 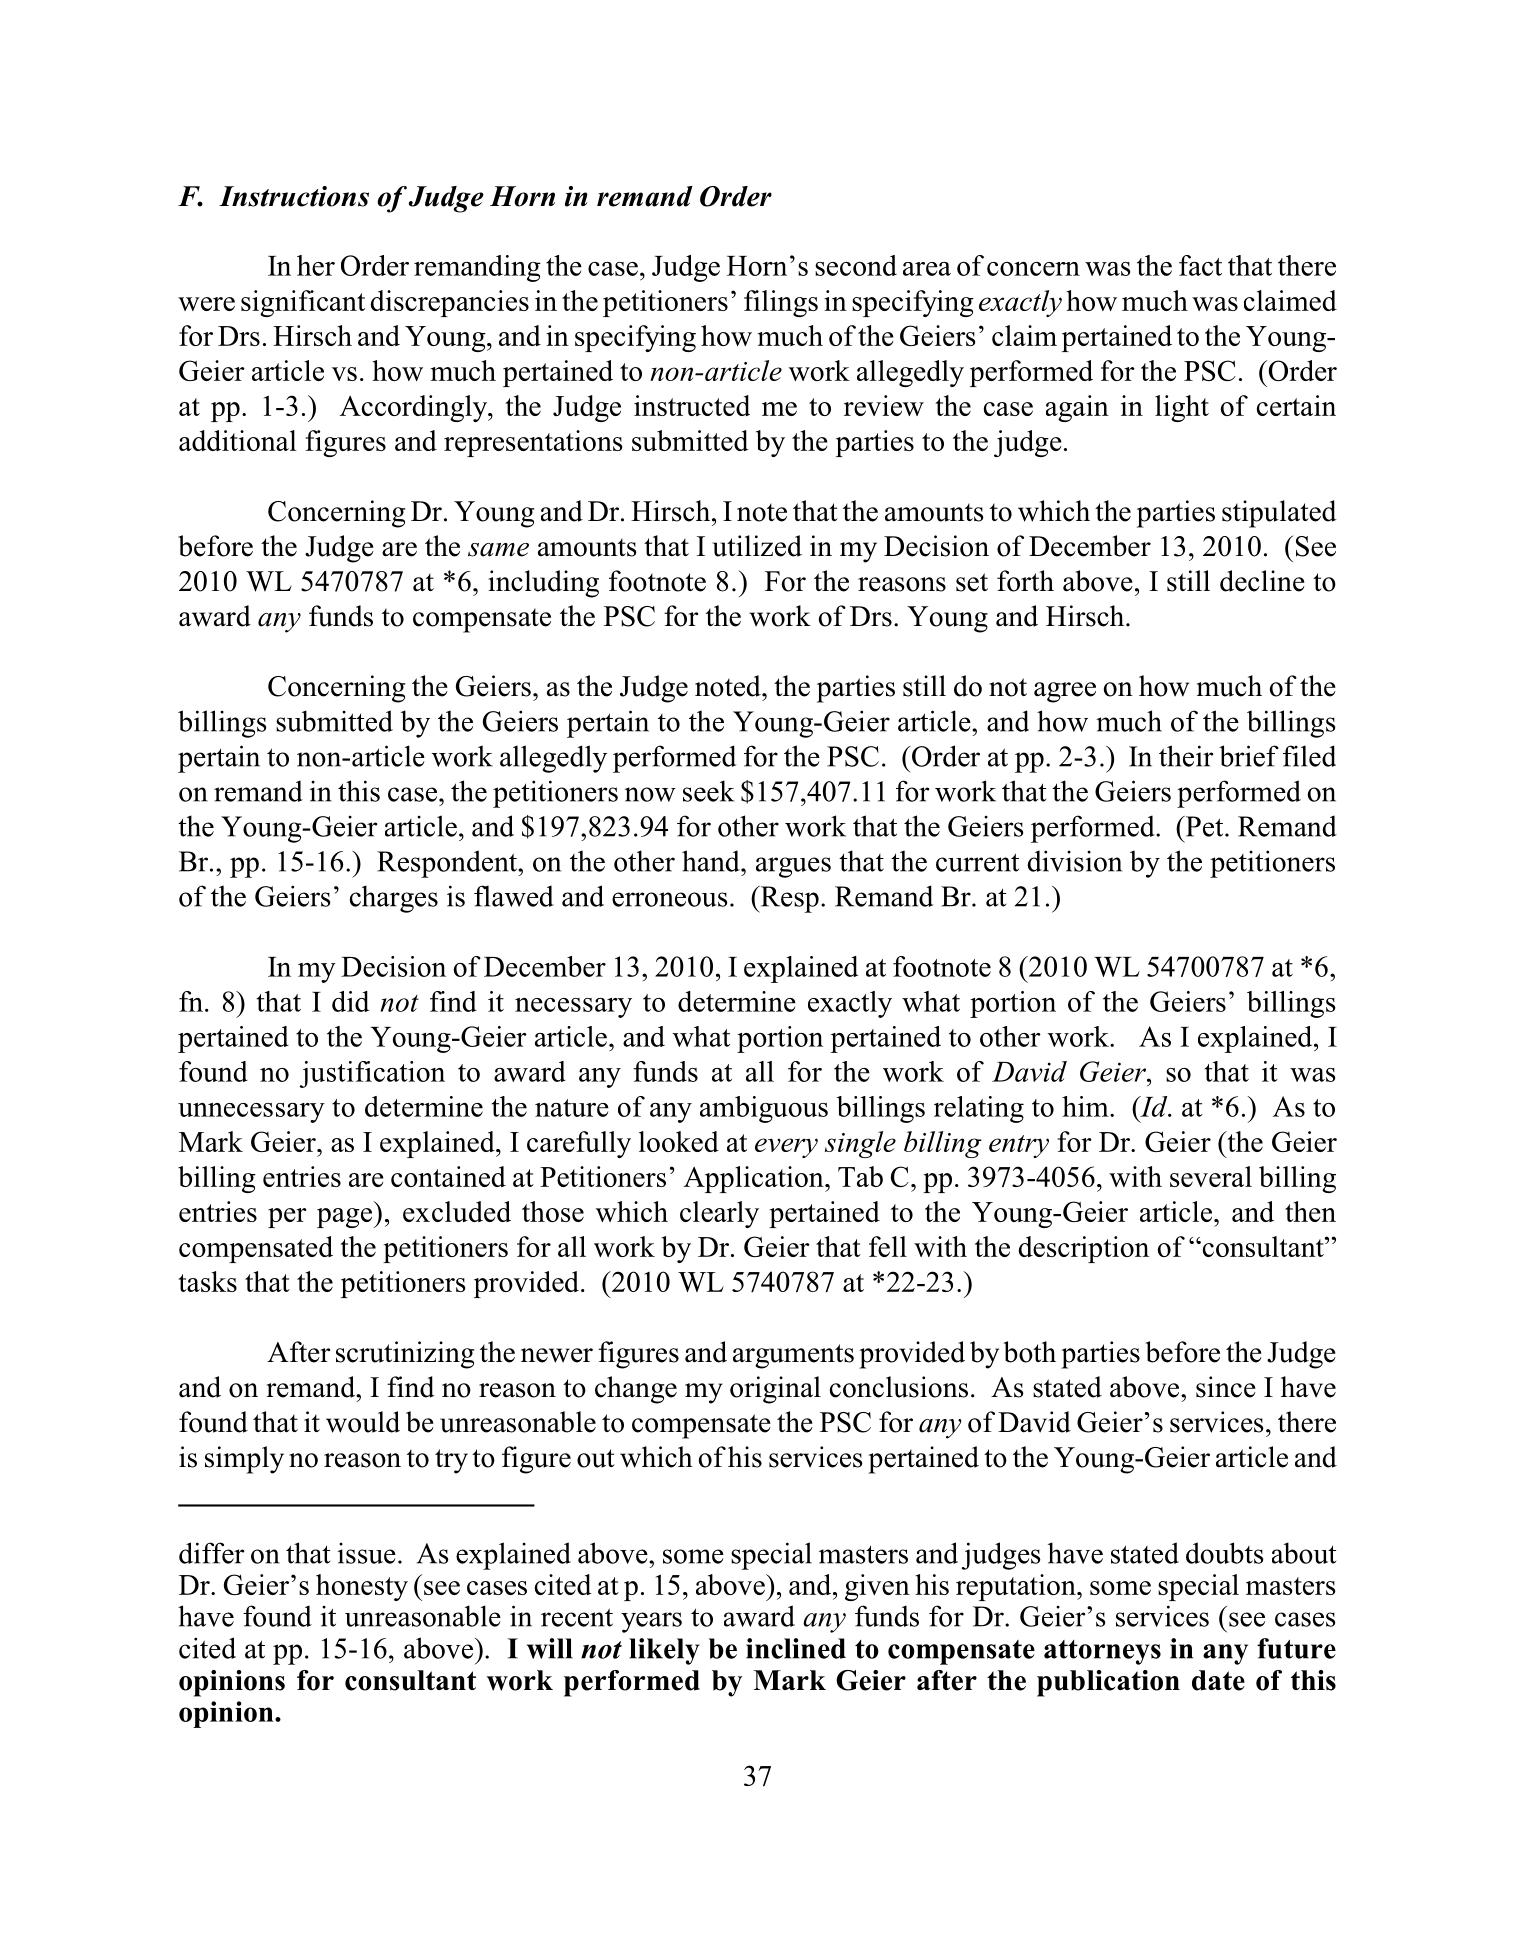 I want to click on fact, so click(x=1200, y=265).
